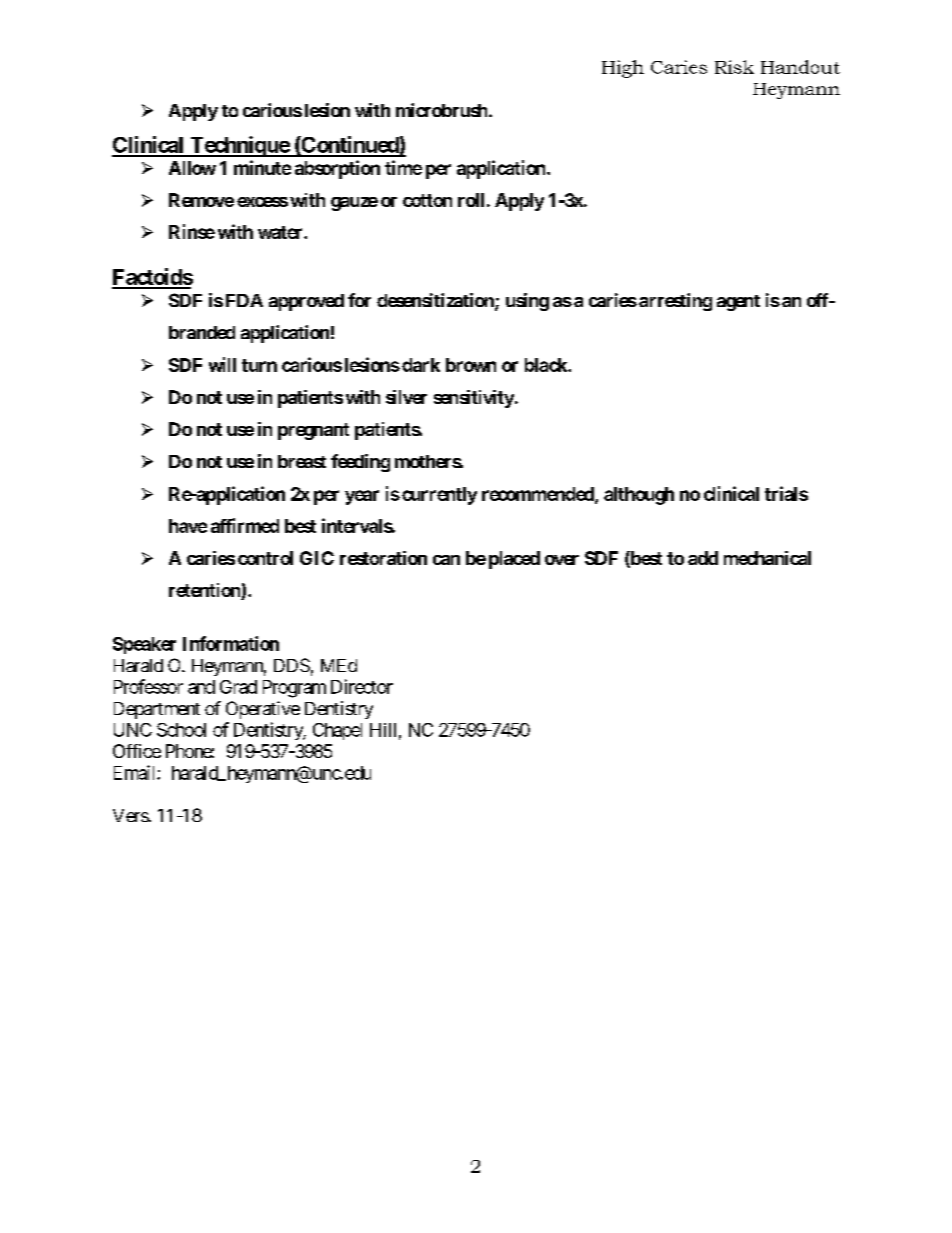 The image size is (952, 1233). Describe the element at coordinates (639, 496) in the page. I see `although` at that location.
